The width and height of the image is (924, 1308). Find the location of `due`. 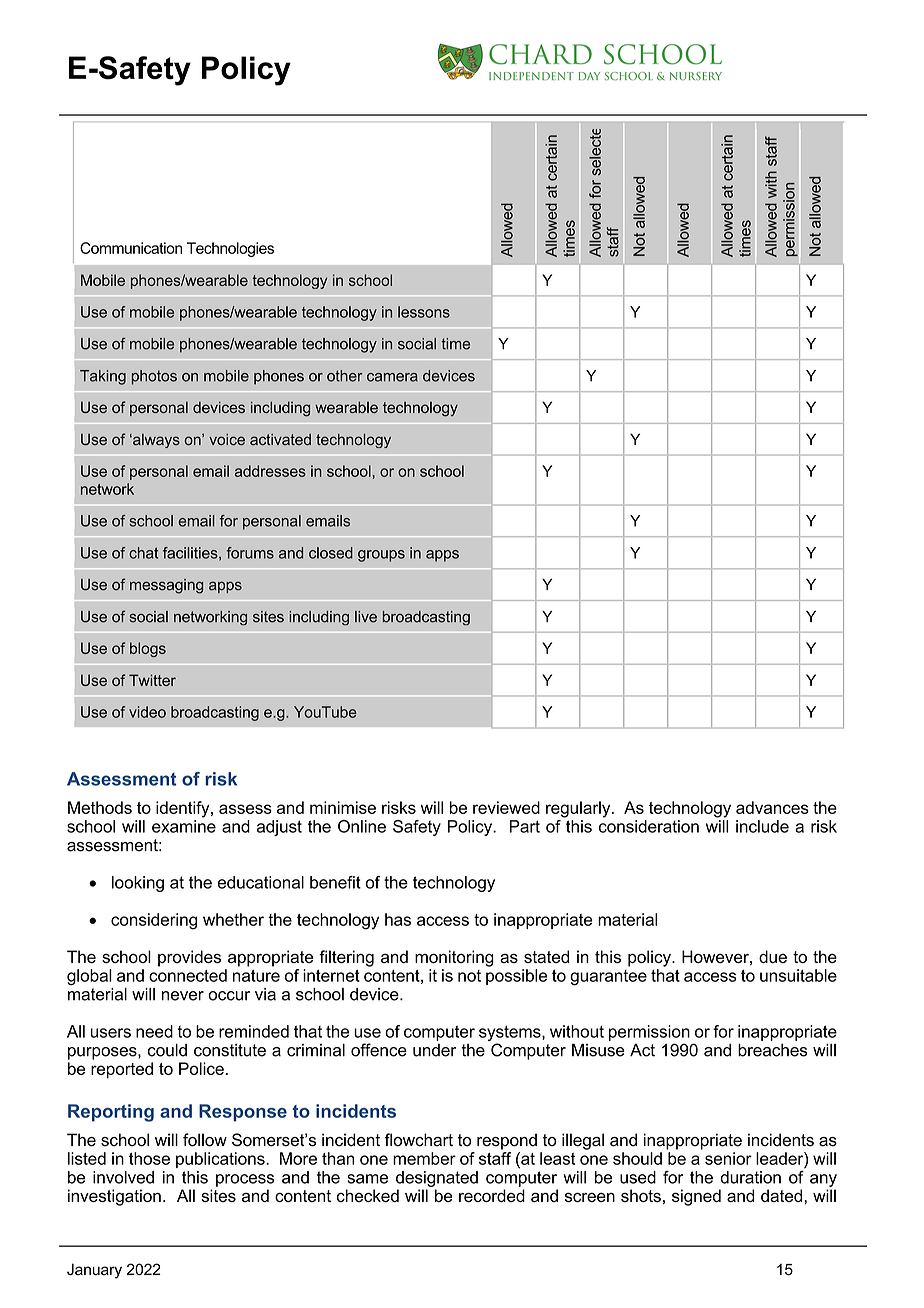

due is located at coordinates (773, 956).
